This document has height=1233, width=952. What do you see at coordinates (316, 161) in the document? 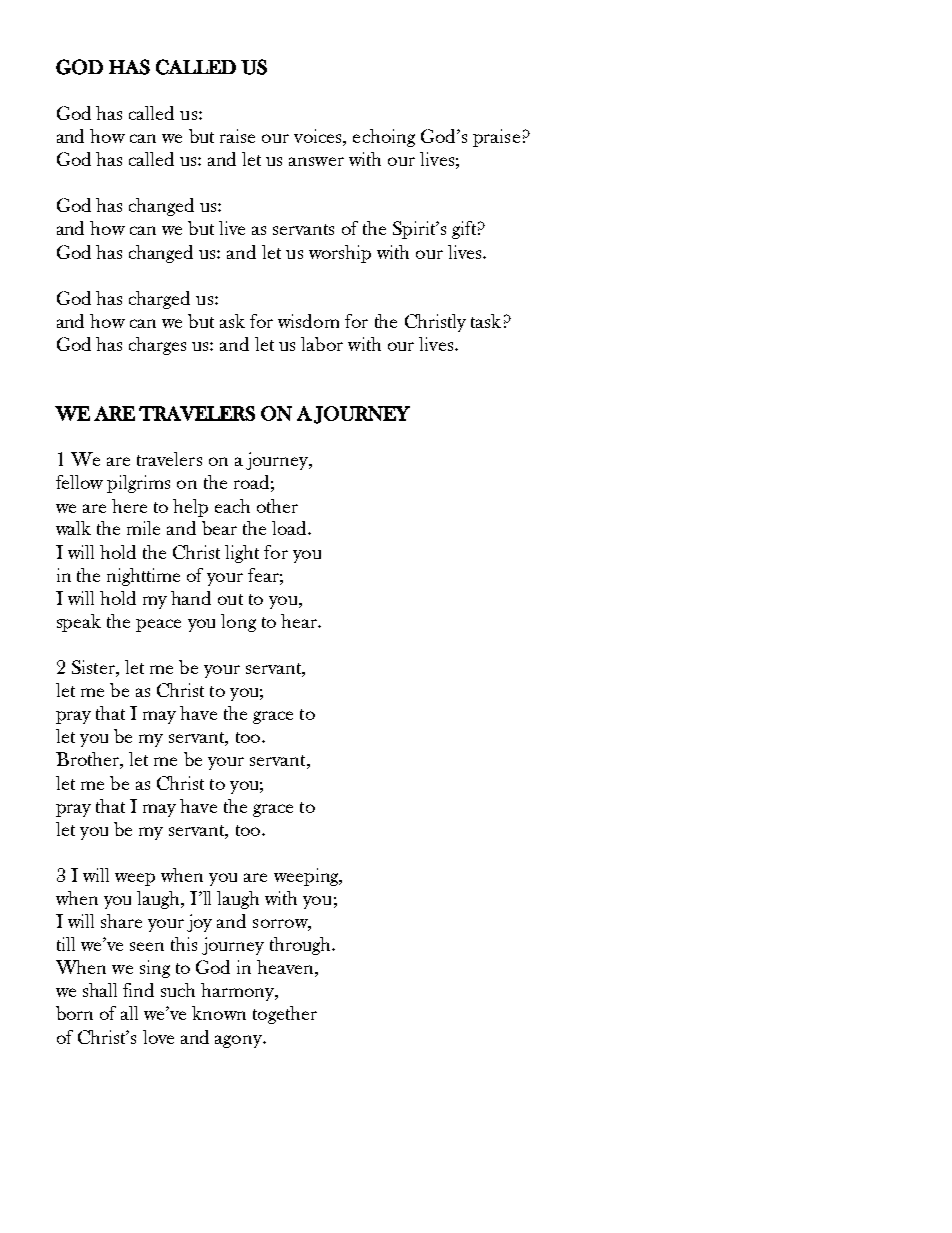
I see `answer` at bounding box center [316, 161].
